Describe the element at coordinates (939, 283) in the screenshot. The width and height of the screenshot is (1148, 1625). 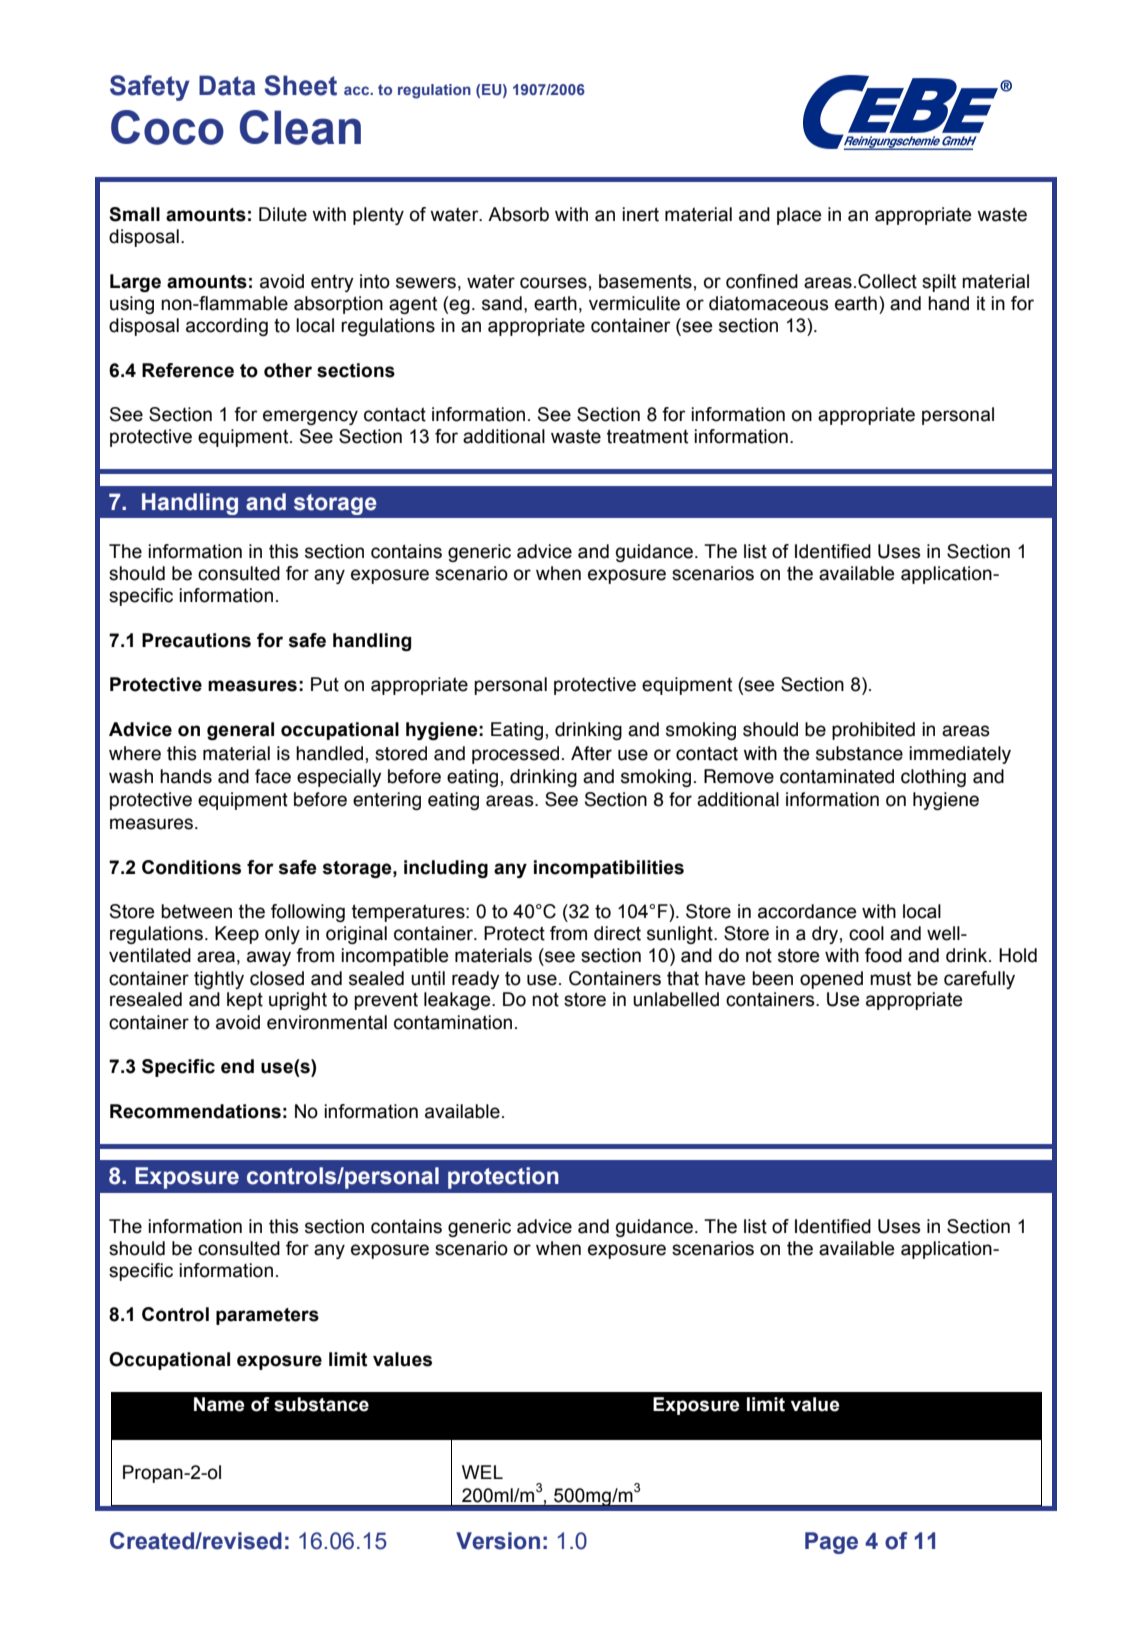
I see `spilt` at that location.
